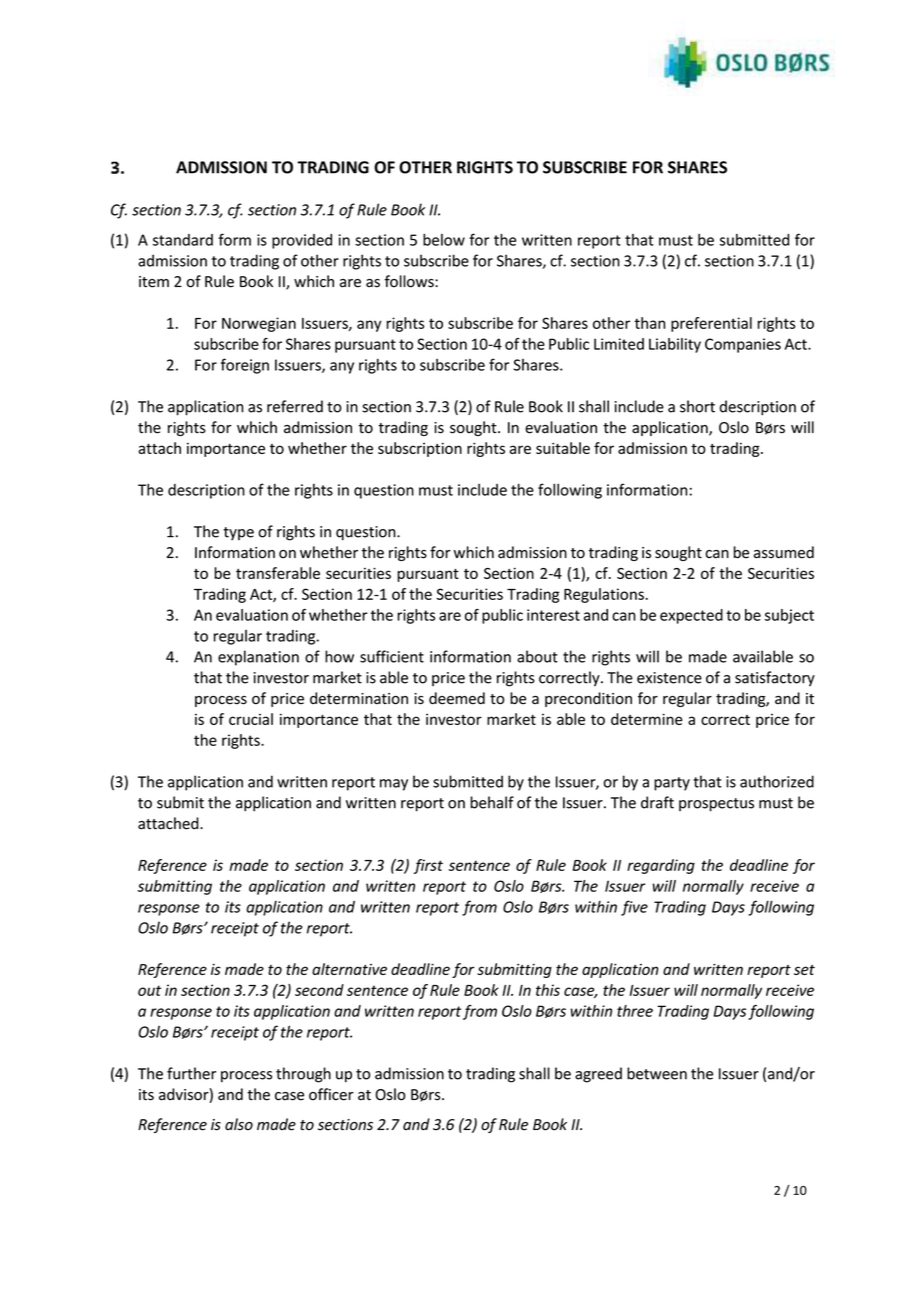 The width and height of the screenshot is (924, 1307). Describe the element at coordinates (661, 866) in the screenshot. I see `regarding` at that location.
